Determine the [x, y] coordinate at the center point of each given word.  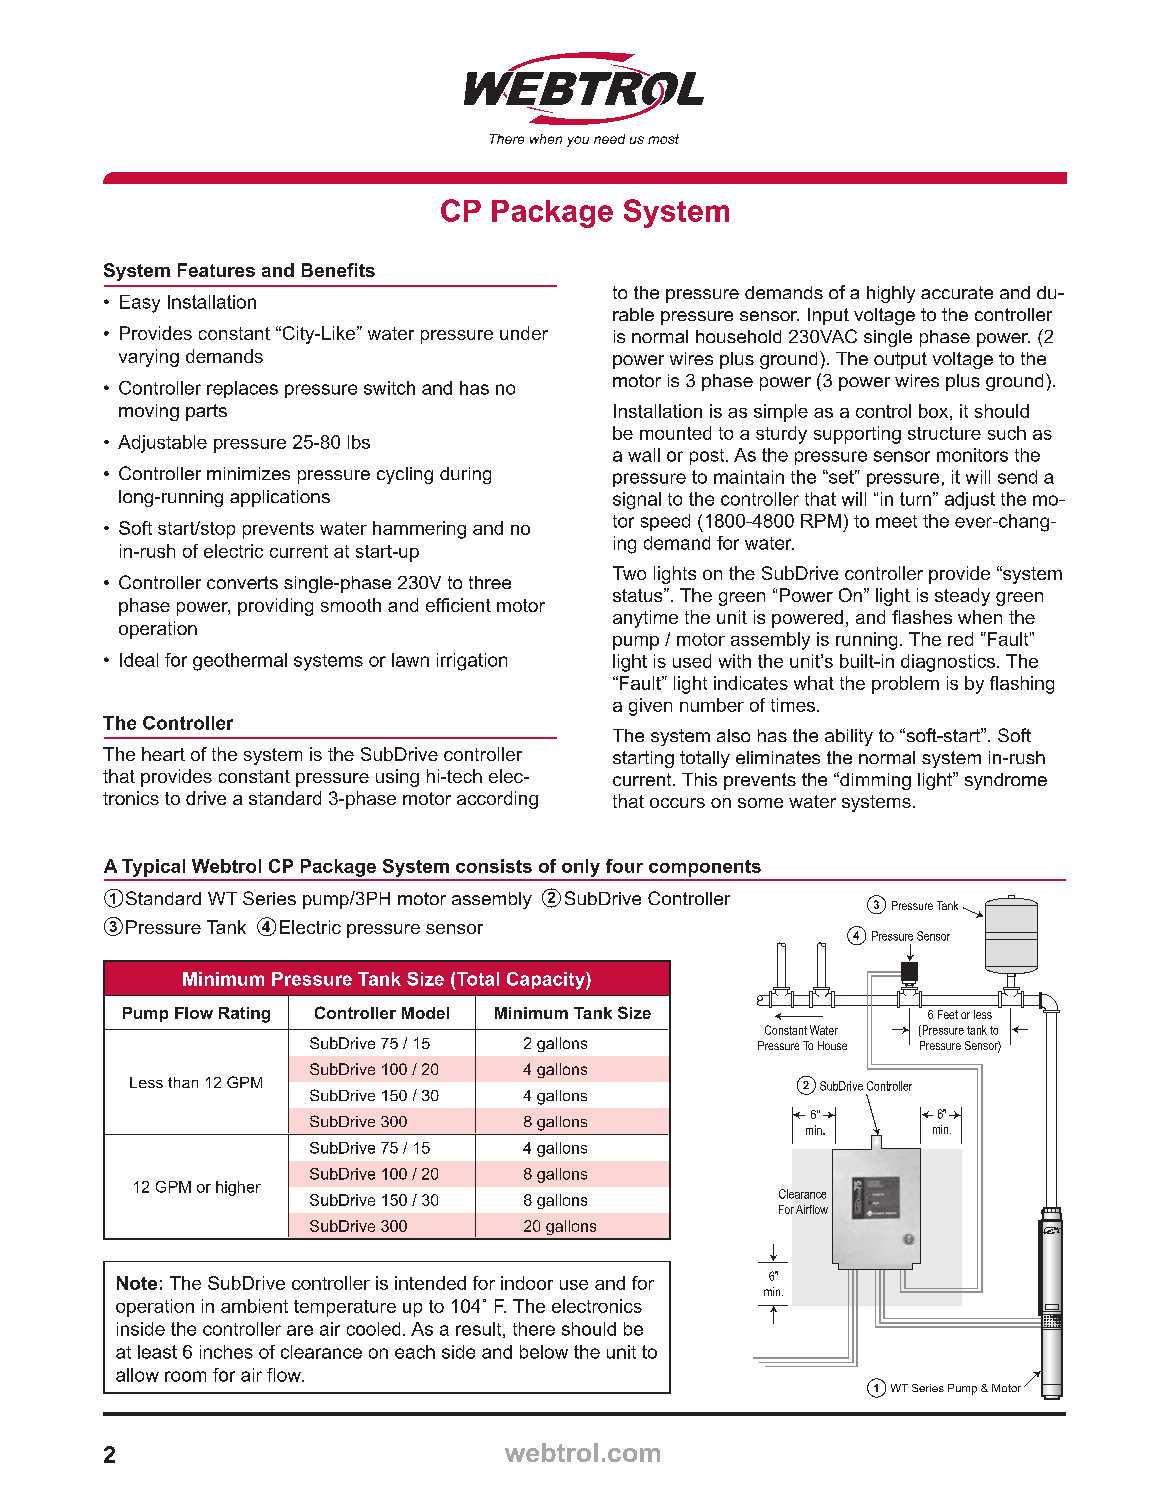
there [534, 1329]
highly [891, 294]
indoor [527, 1283]
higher [238, 1188]
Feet [948, 1014]
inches [226, 1352]
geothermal [240, 662]
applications [280, 498]
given [650, 707]
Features [216, 270]
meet [896, 521]
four [624, 866]
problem [905, 685]
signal [637, 501]
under [524, 333]
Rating [244, 1015]
